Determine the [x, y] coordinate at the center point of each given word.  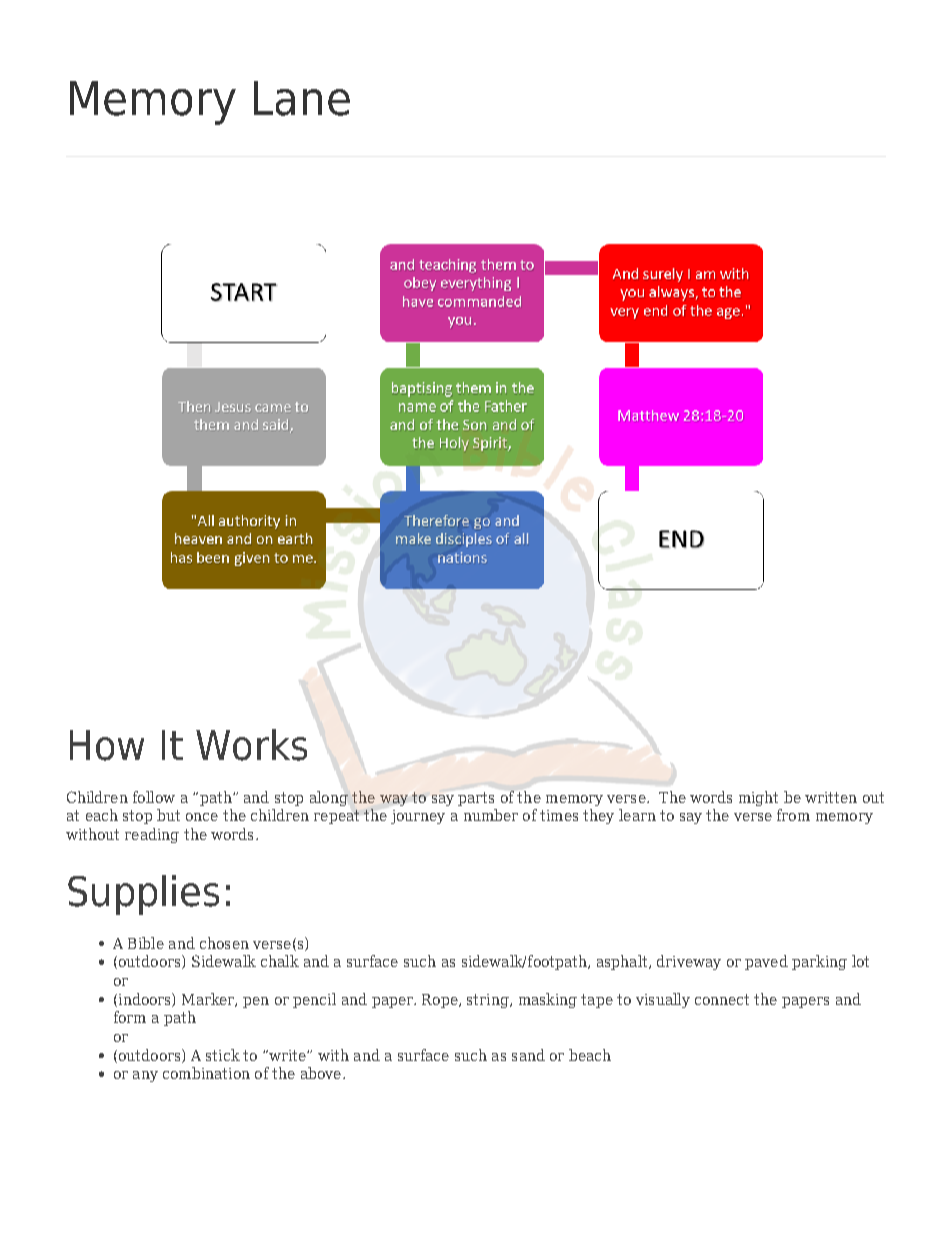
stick [223, 1055]
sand [528, 1055]
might [758, 798]
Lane [302, 98]
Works [251, 745]
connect [722, 999]
